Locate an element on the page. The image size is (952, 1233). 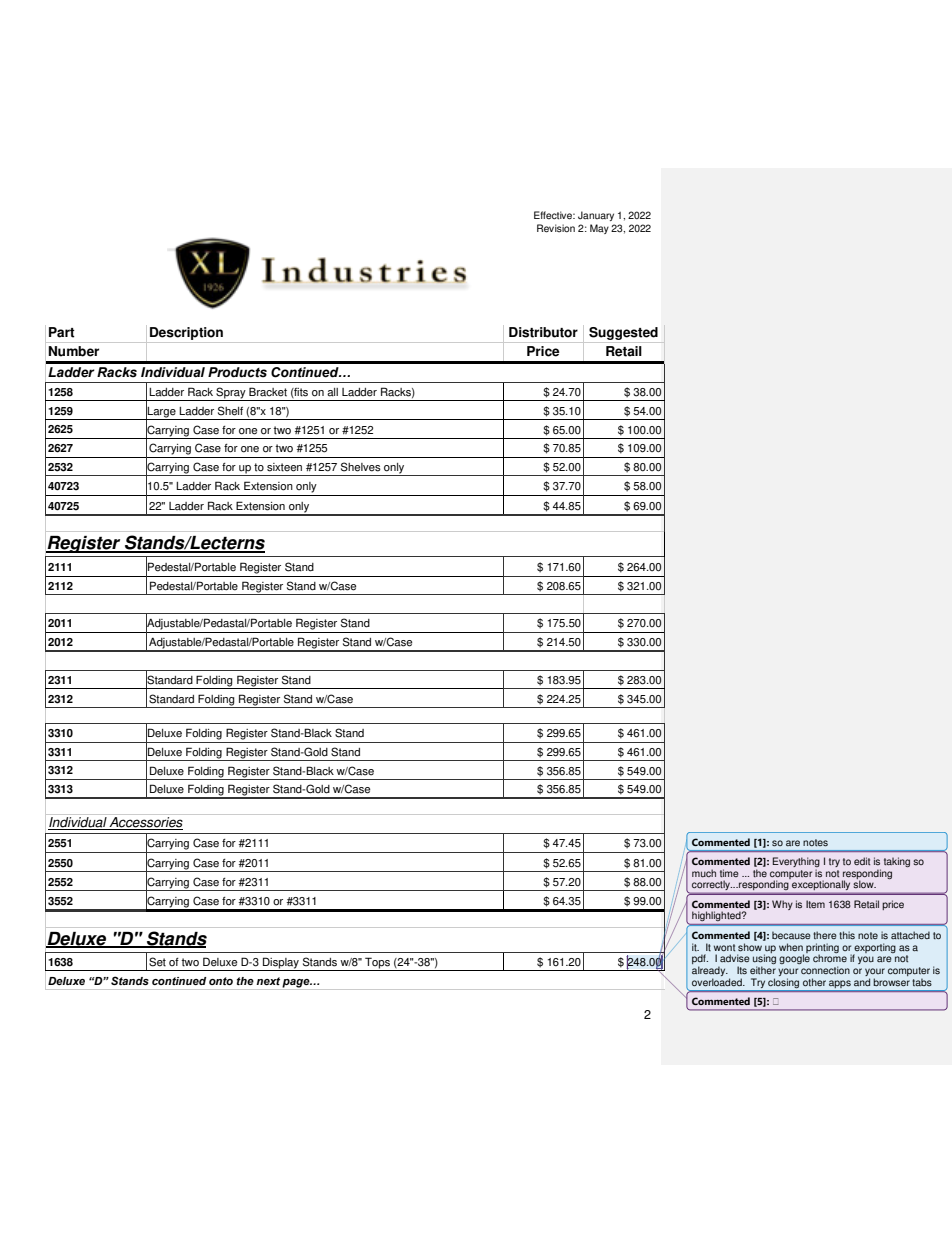
May is located at coordinates (599, 229).
